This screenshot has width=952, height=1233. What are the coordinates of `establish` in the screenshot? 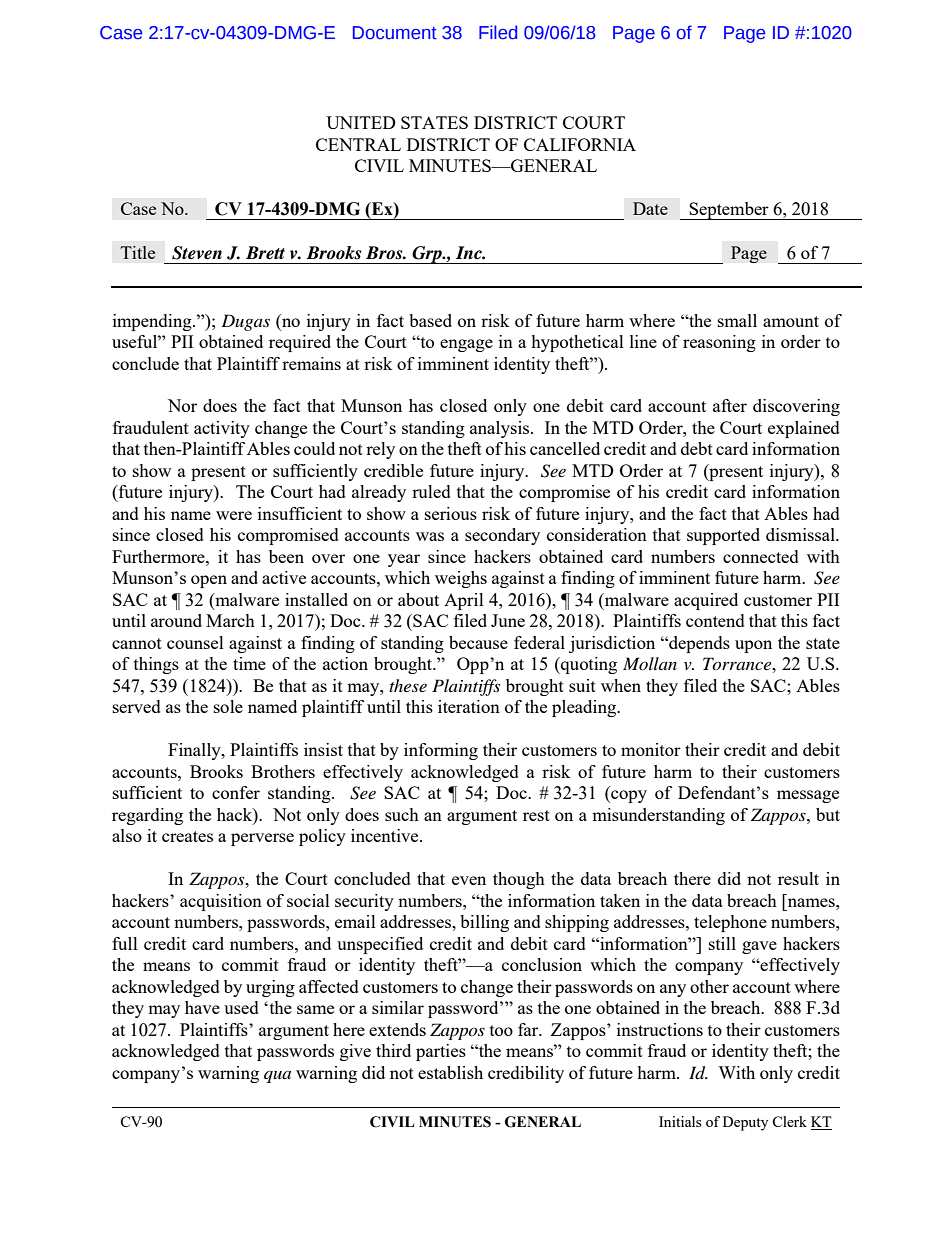 It's located at (450, 1072).
